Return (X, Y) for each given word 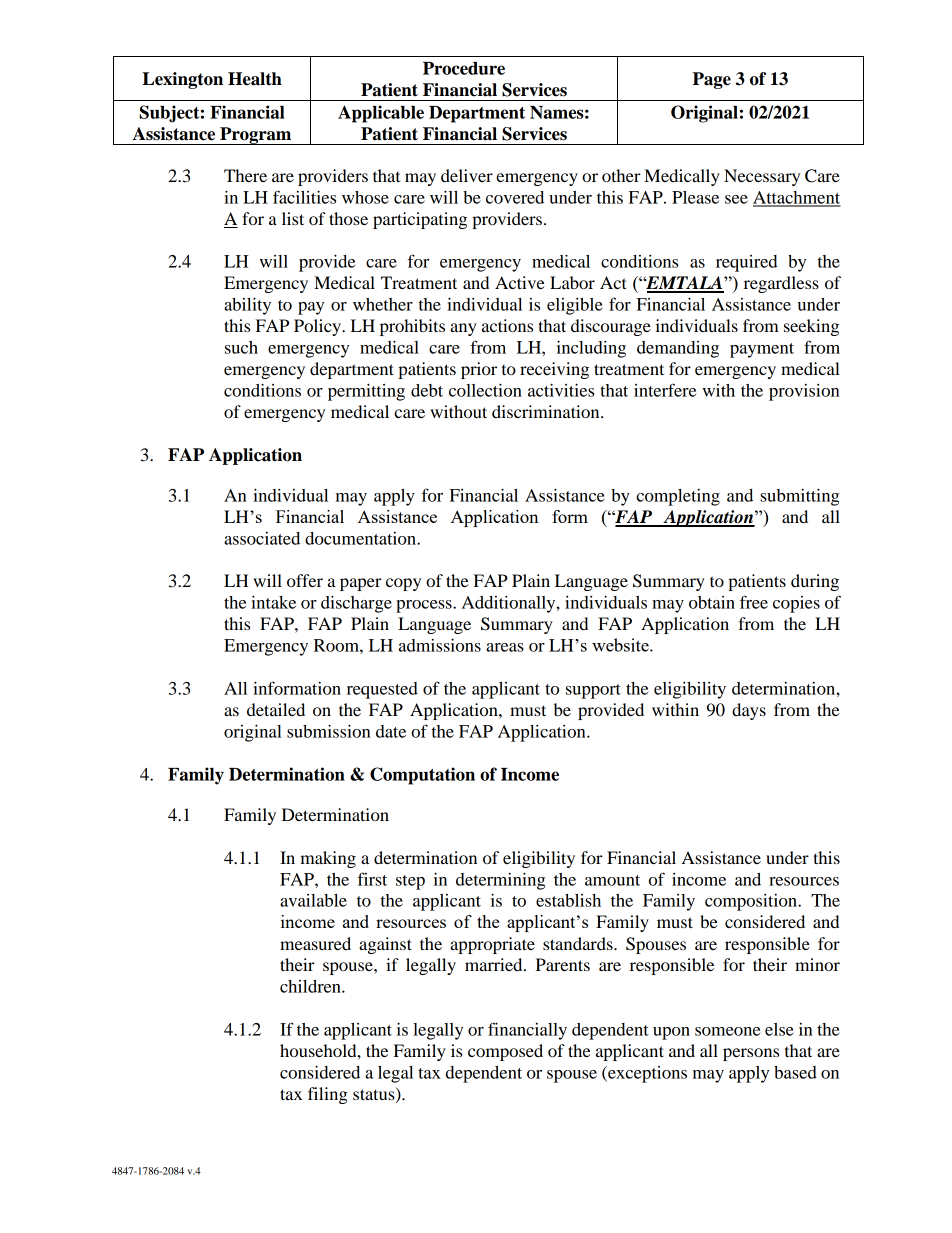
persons (751, 1054)
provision (804, 392)
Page (712, 80)
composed (505, 1052)
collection (485, 390)
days (749, 711)
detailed (276, 709)
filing (328, 1095)
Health (255, 79)
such (241, 347)
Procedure (464, 68)
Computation (422, 776)
